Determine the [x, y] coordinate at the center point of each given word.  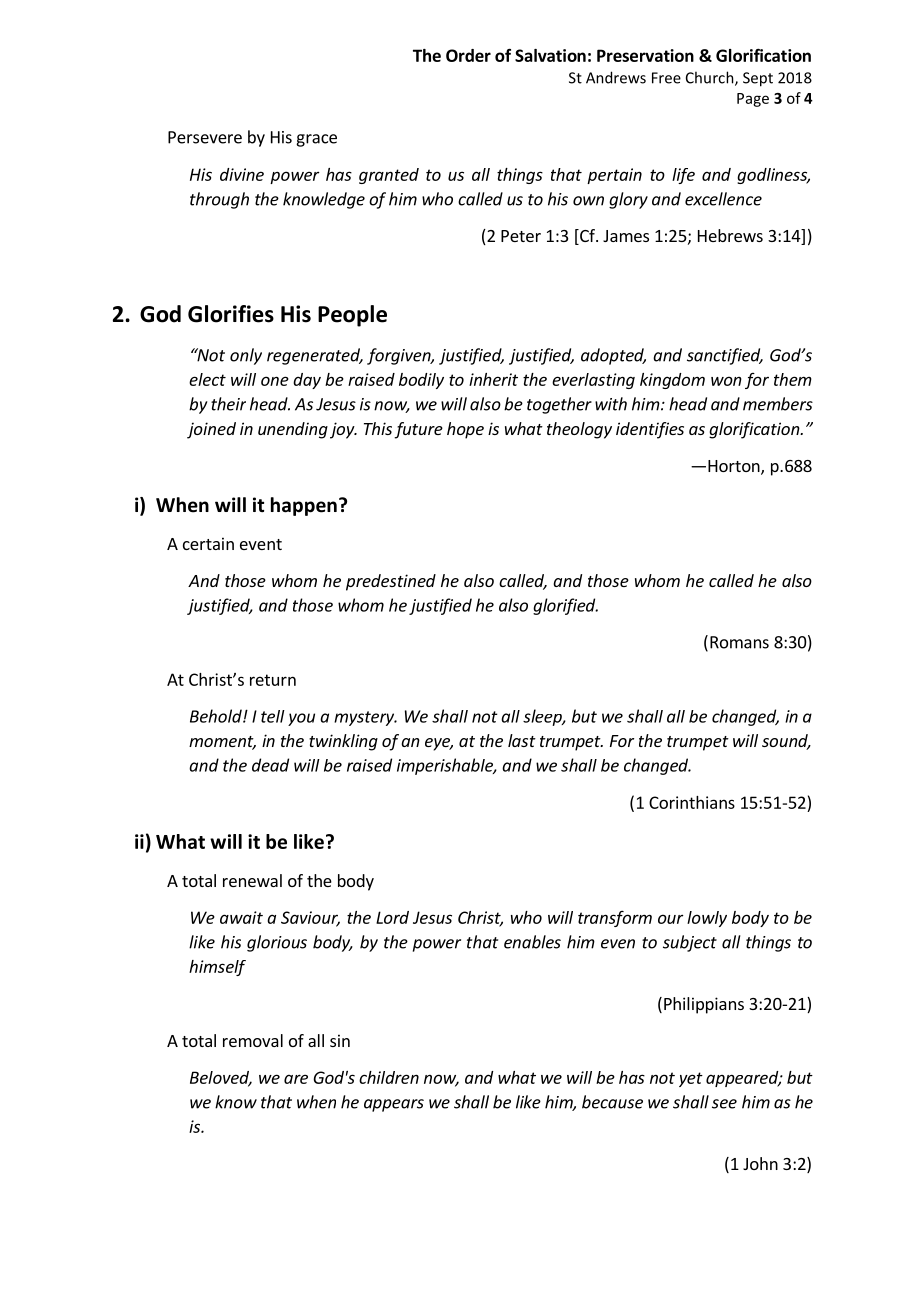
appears [394, 1105]
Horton [735, 467]
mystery [365, 718]
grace [316, 140]
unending [293, 430]
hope [465, 430]
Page [753, 100]
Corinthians [692, 802]
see [724, 1104]
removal [253, 1040]
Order [468, 55]
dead [270, 765]
